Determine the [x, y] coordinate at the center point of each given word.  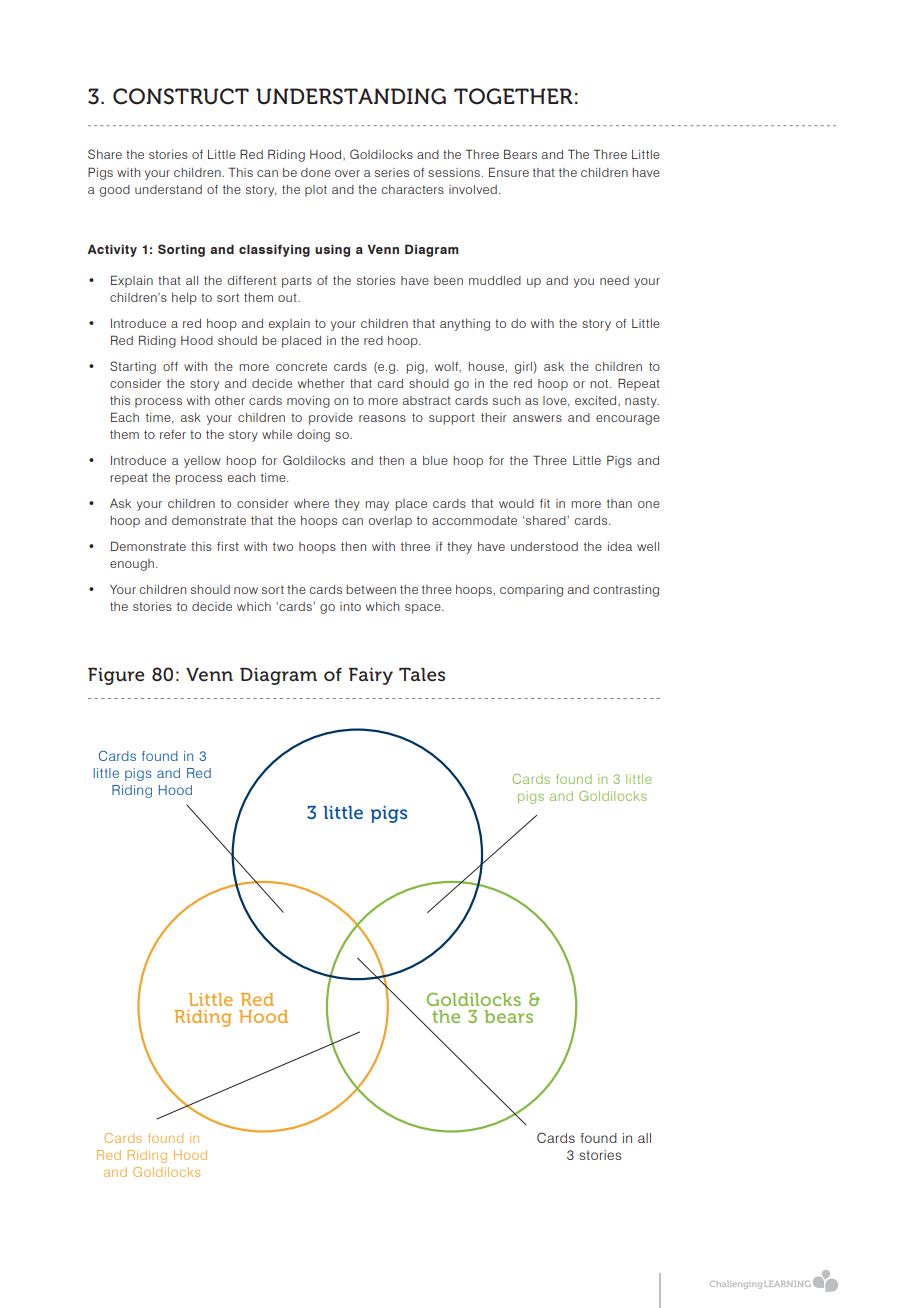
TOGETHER [513, 96]
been [448, 280]
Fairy [371, 676]
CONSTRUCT [181, 96]
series [392, 172]
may [377, 506]
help [184, 299]
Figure [116, 676]
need [614, 280]
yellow [202, 462]
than [619, 503]
